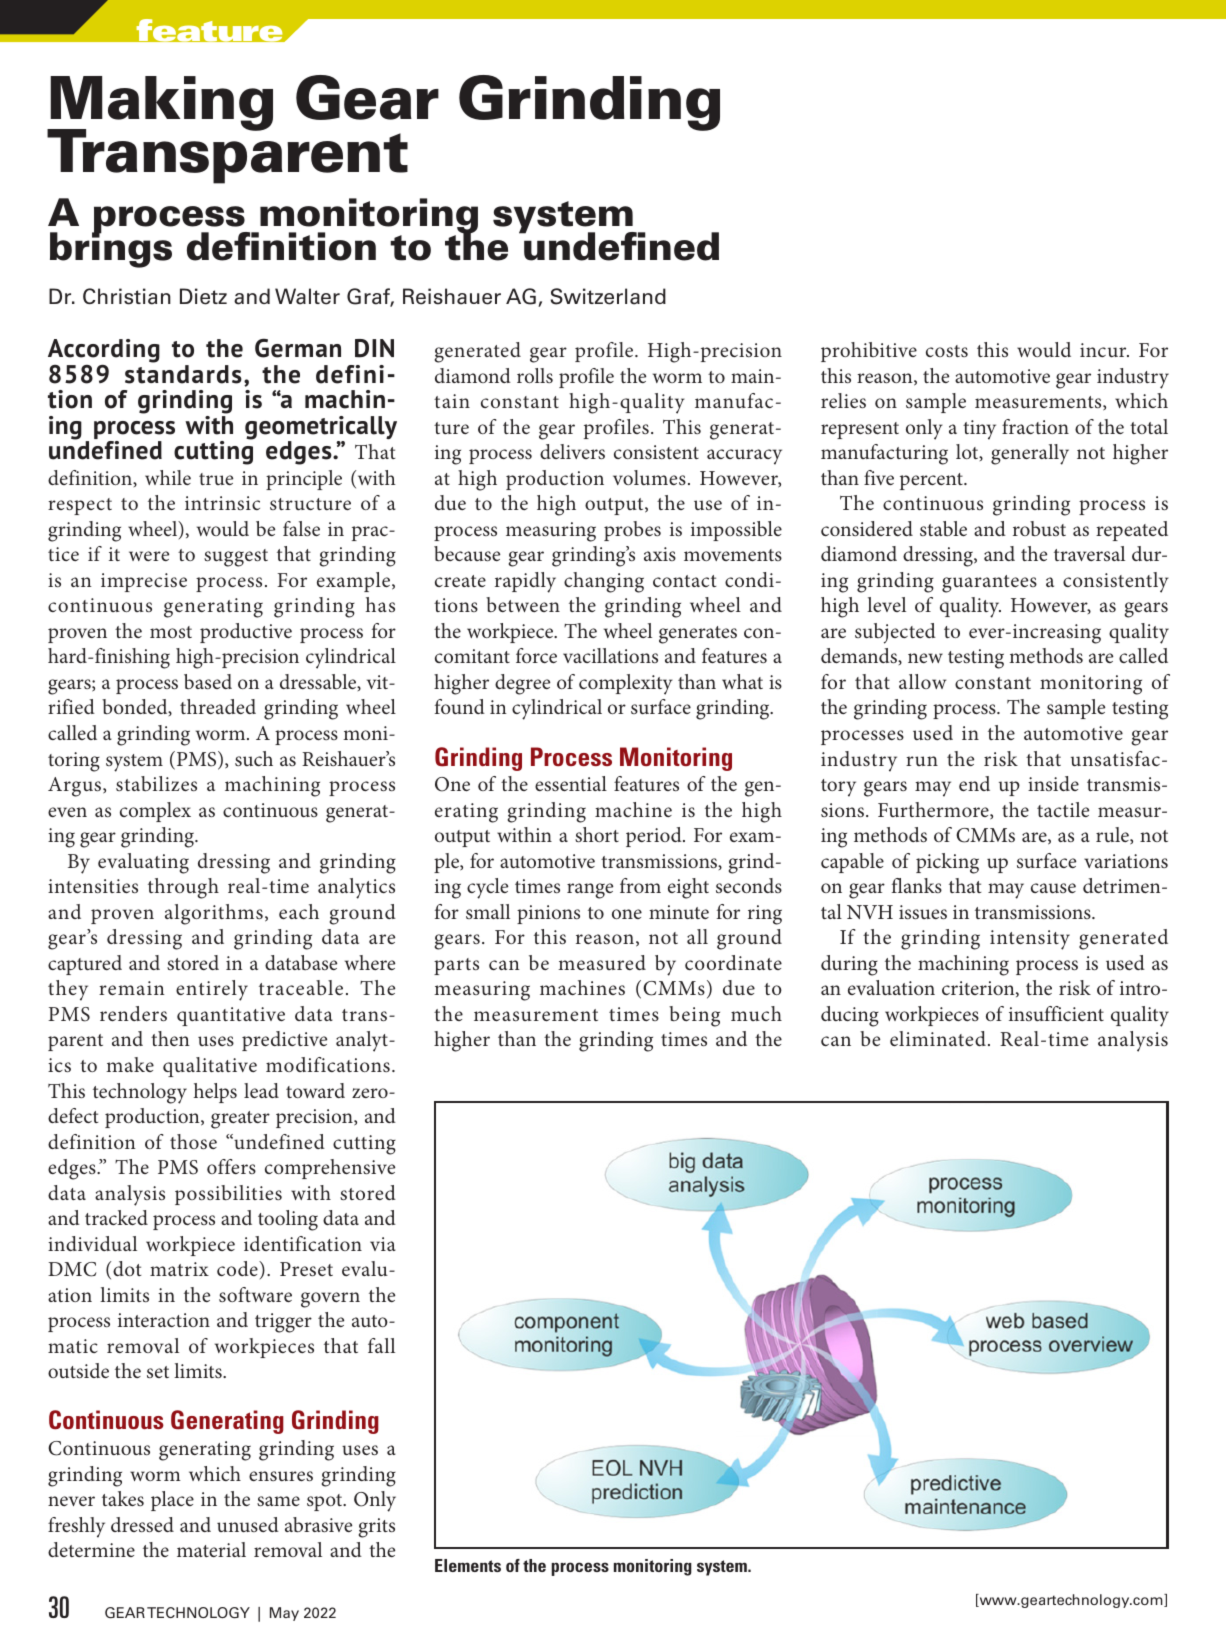 The image size is (1226, 1647). Describe the element at coordinates (210, 1067) in the document. I see `qualitative` at that location.
